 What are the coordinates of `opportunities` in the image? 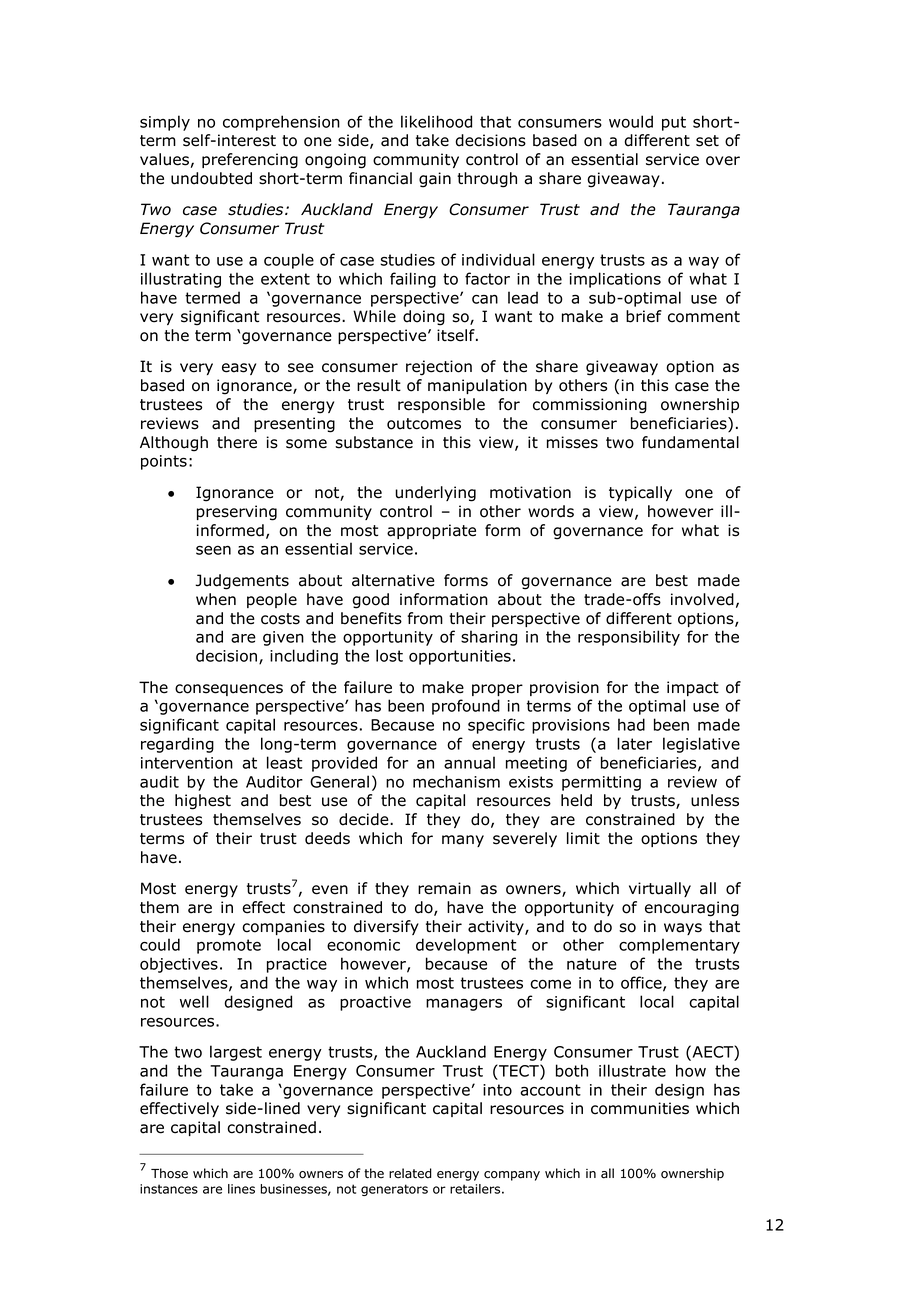 It's located at (460, 657).
